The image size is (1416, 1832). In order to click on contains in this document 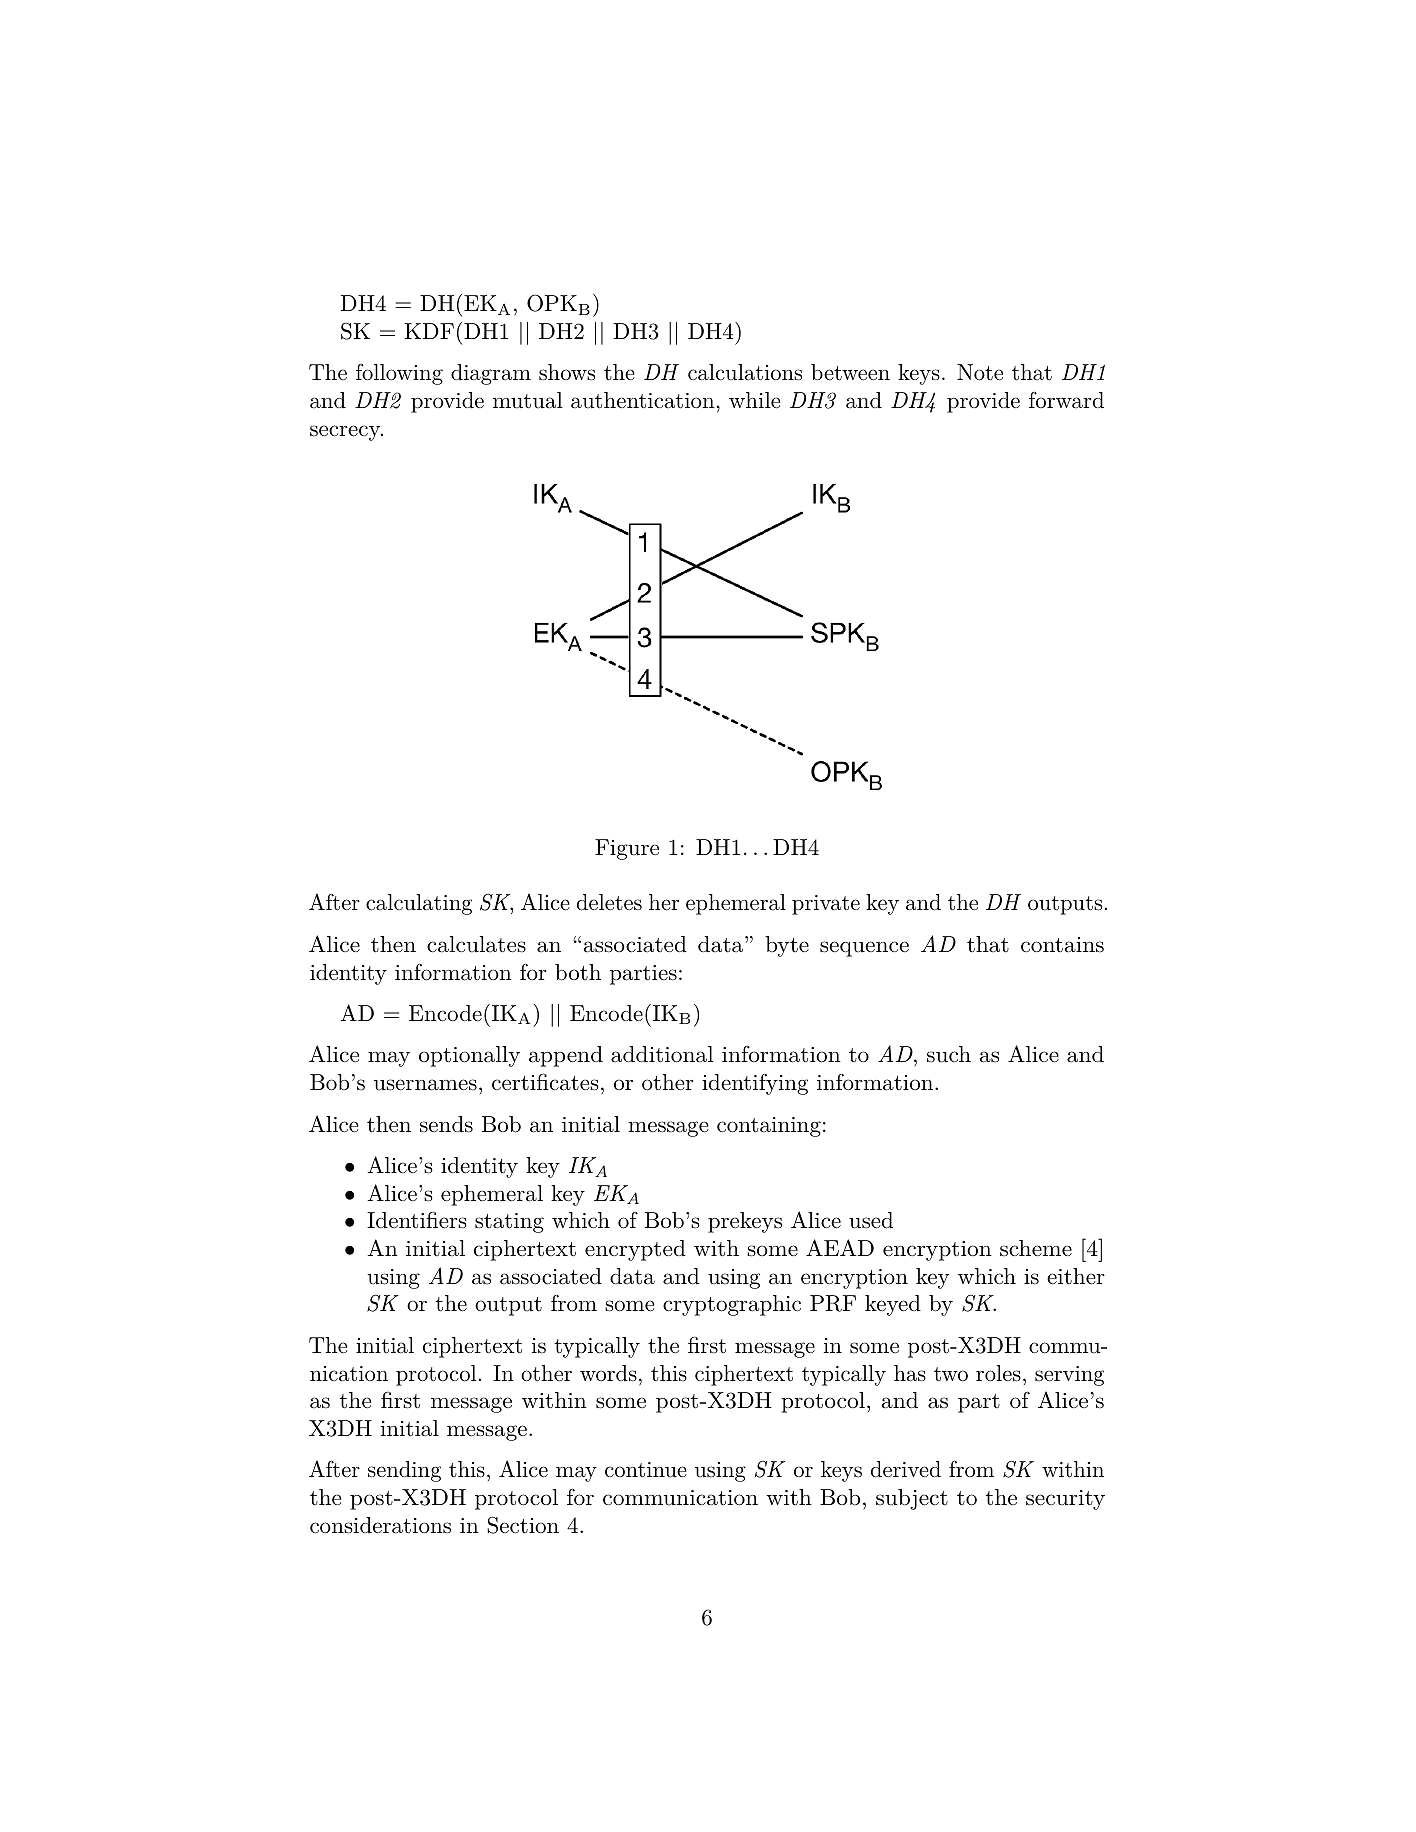, I will do `click(1062, 945)`.
